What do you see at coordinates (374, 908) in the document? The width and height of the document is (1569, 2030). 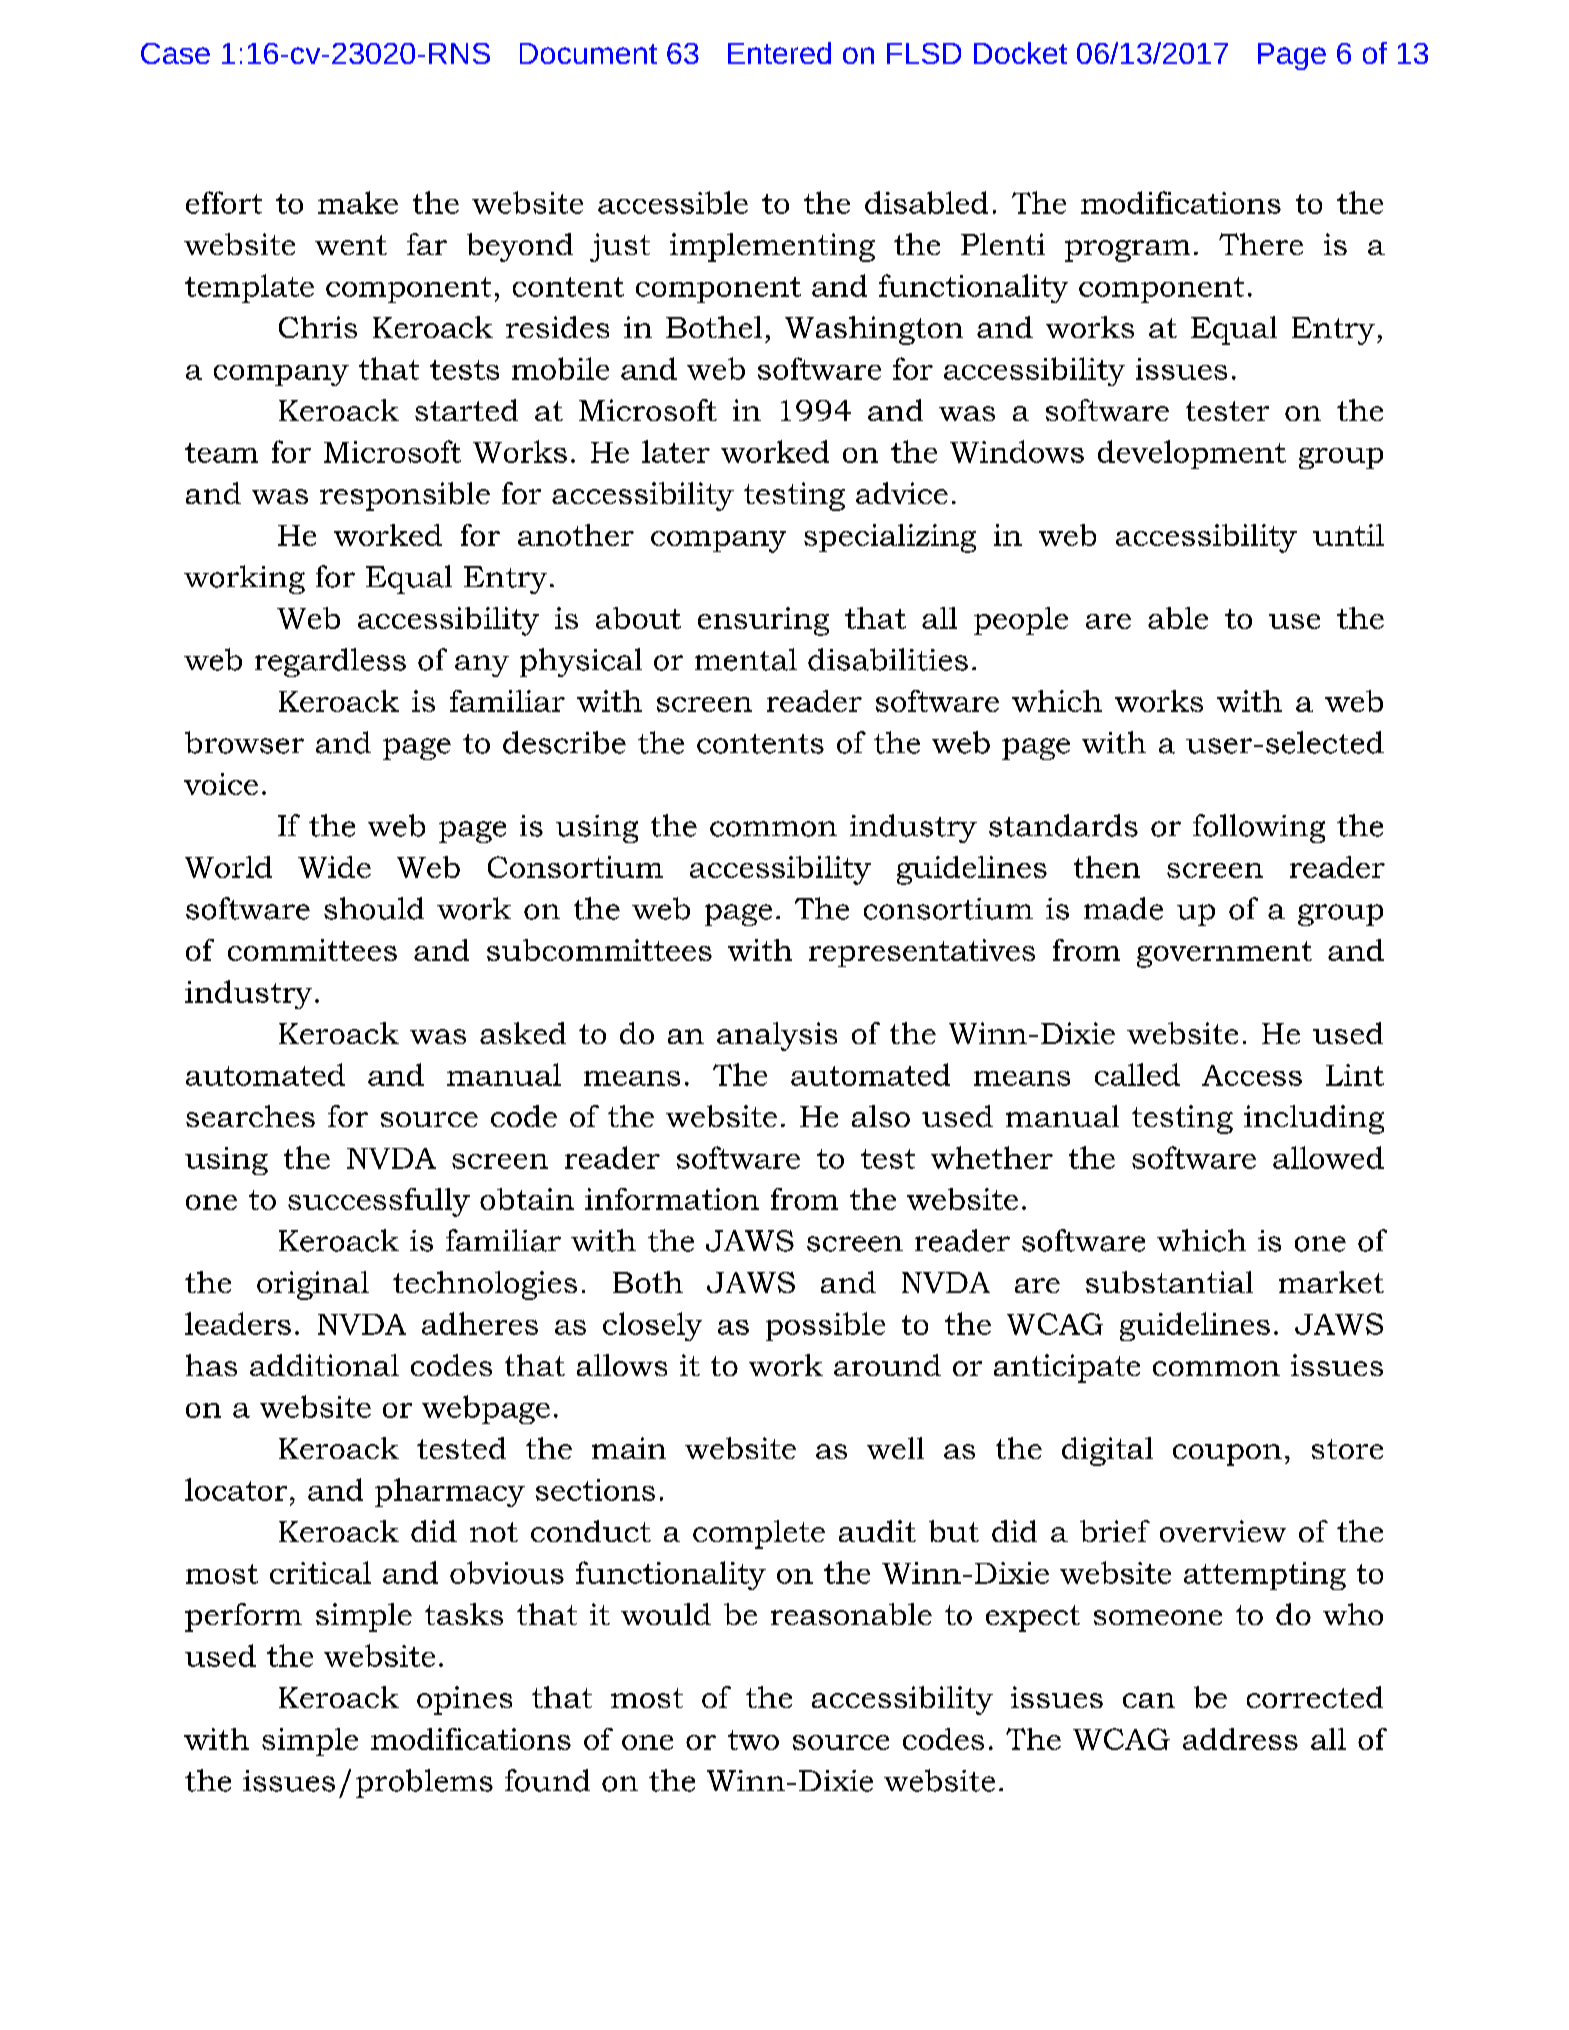 I see `should` at bounding box center [374, 908].
